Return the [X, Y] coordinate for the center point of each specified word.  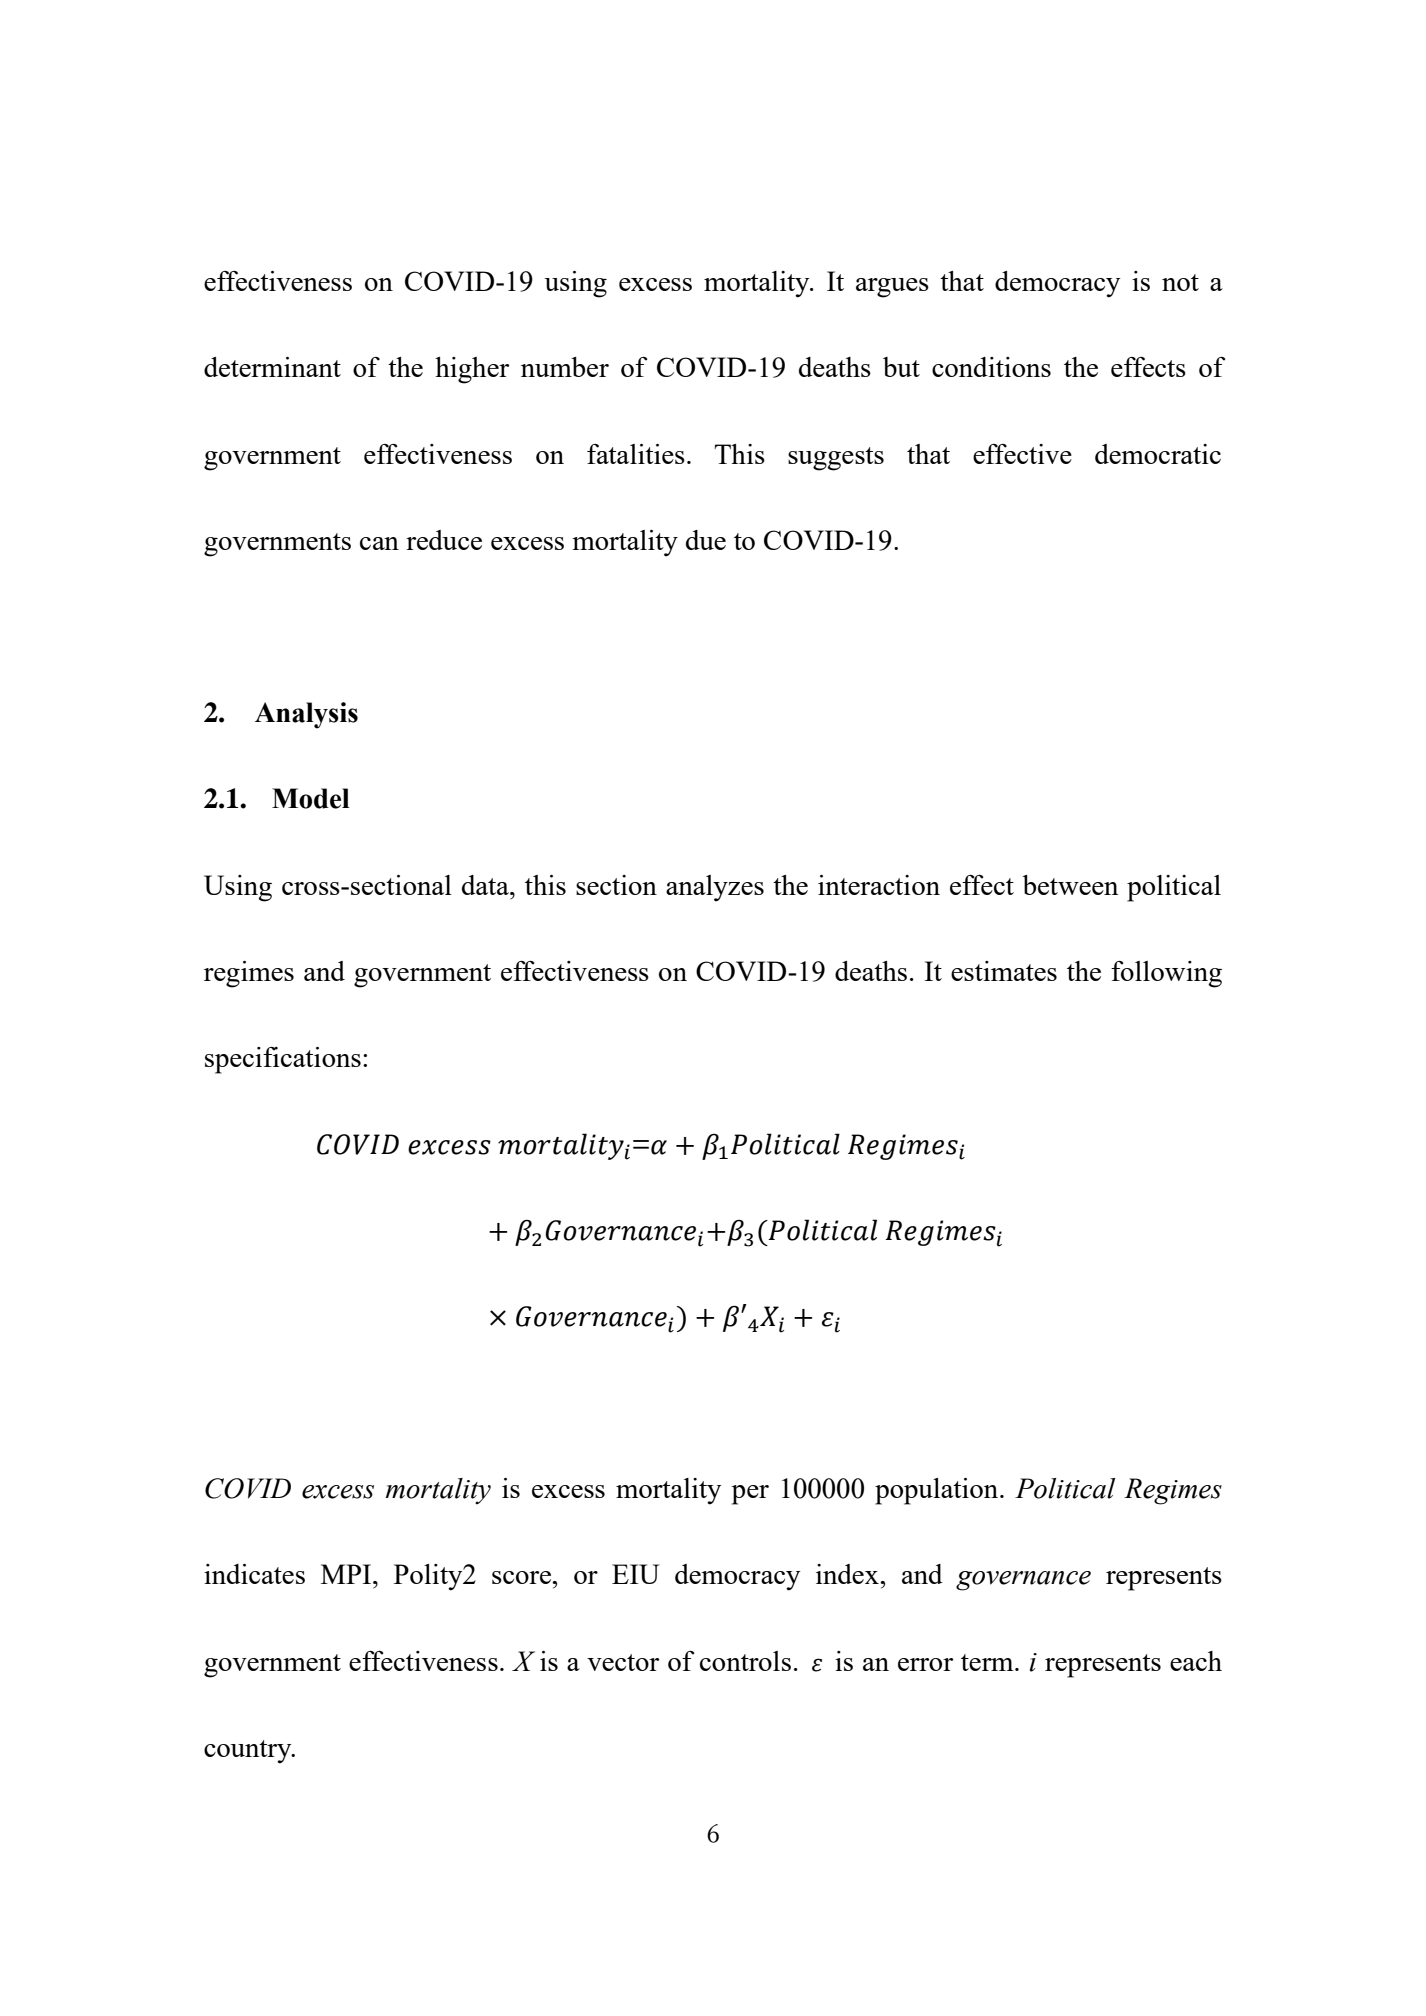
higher [472, 370]
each [1196, 1661]
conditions [991, 367]
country [249, 1752]
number [565, 367]
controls [745, 1661]
